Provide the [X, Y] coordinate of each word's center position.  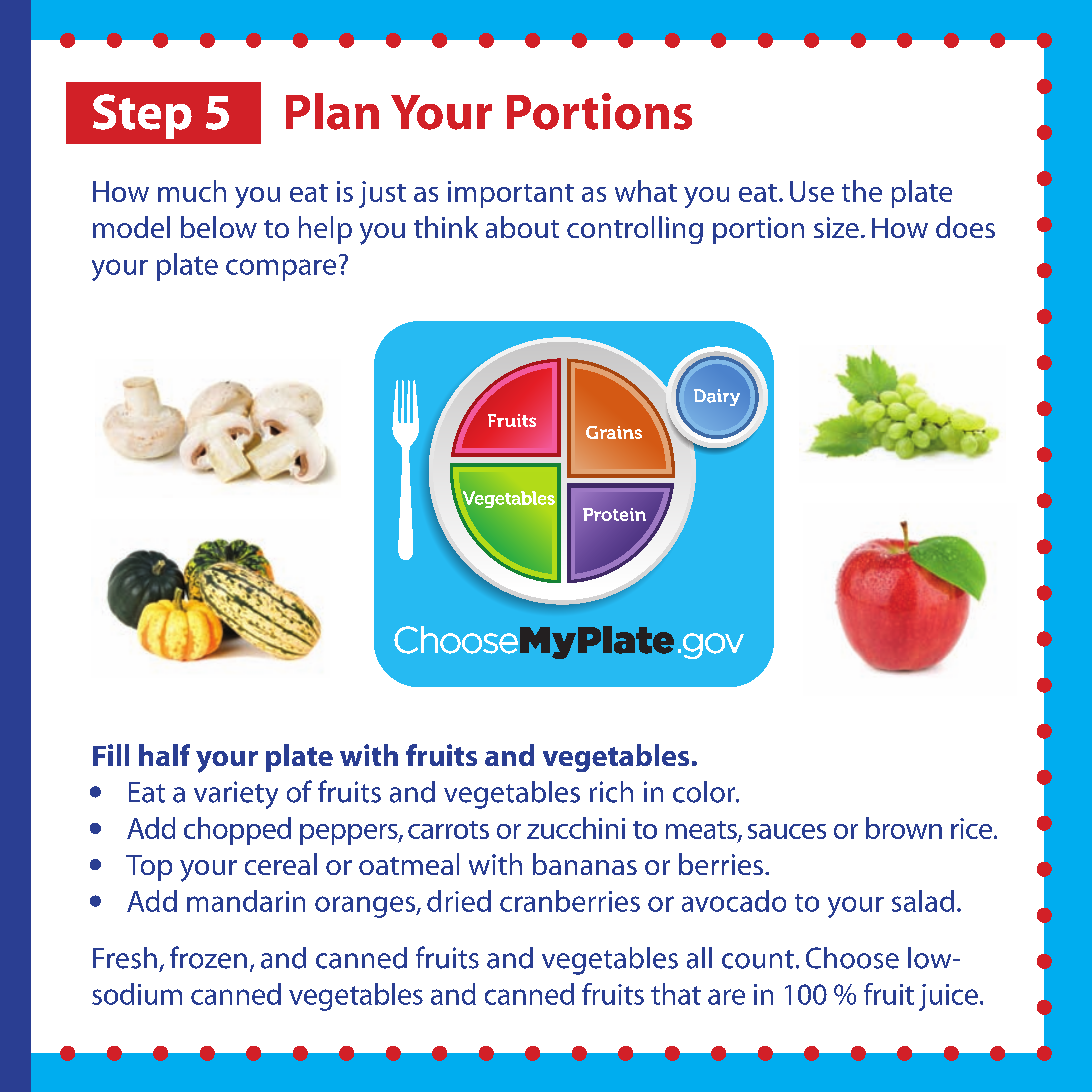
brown [904, 828]
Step [142, 116]
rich [611, 792]
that [676, 994]
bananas [585, 864]
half [164, 755]
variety [236, 795]
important [511, 194]
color [705, 792]
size [836, 227]
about [522, 227]
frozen [208, 957]
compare [281, 270]
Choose [852, 958]
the [862, 191]
